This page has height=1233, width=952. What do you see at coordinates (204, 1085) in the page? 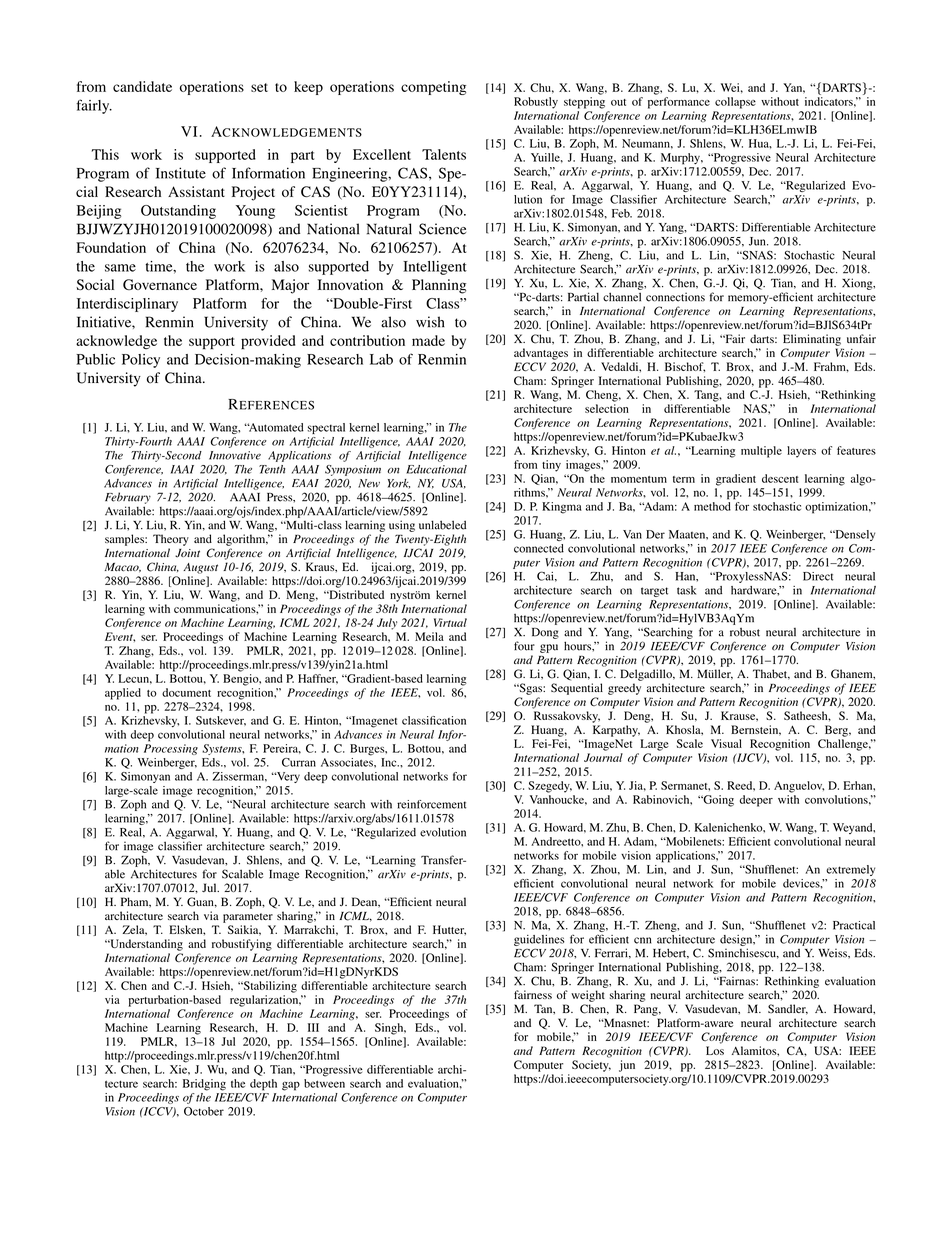
I see `Bridging` at bounding box center [204, 1085].
